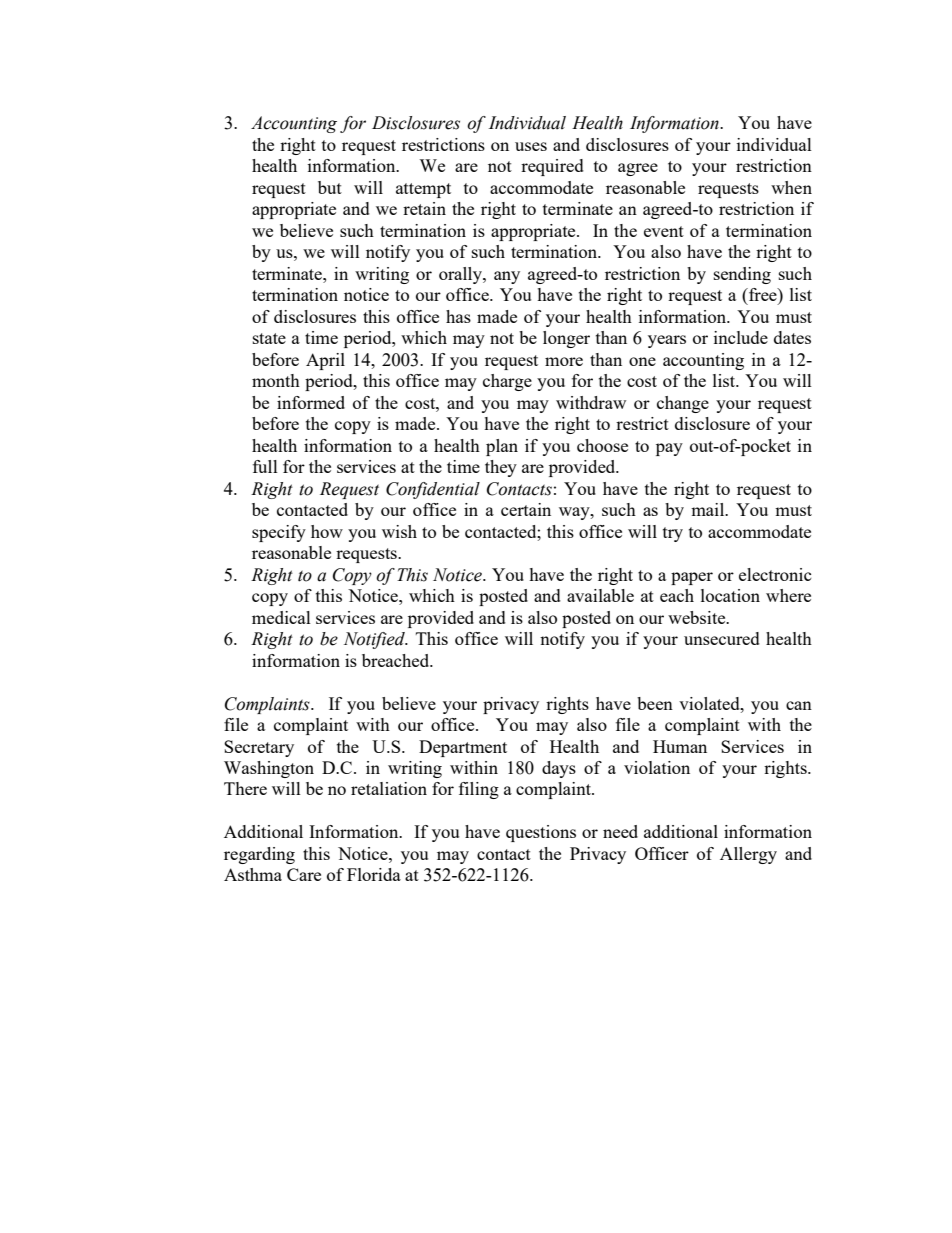 The image size is (952, 1233). I want to click on location, so click(730, 595).
